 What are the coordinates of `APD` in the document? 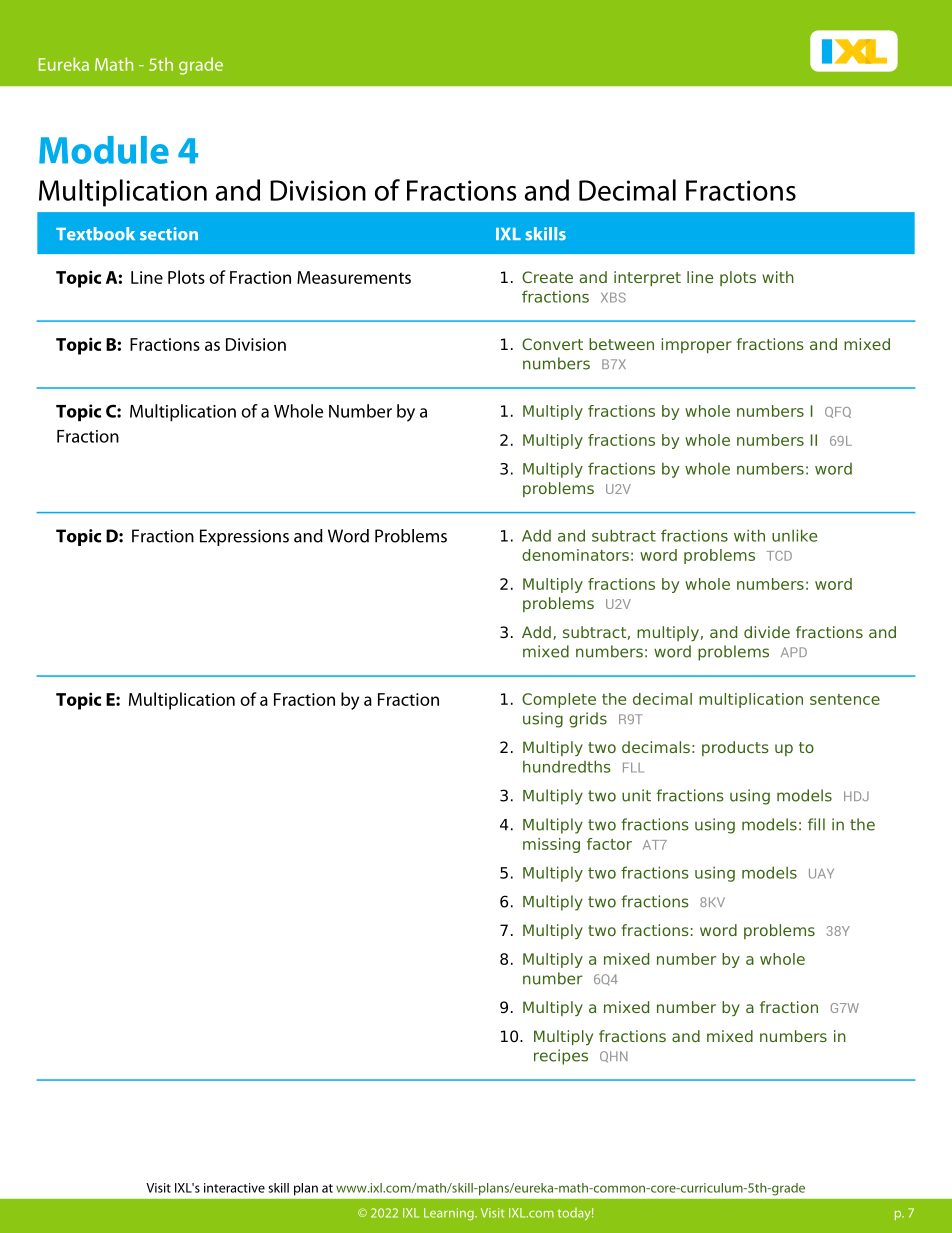 It's located at (794, 652).
